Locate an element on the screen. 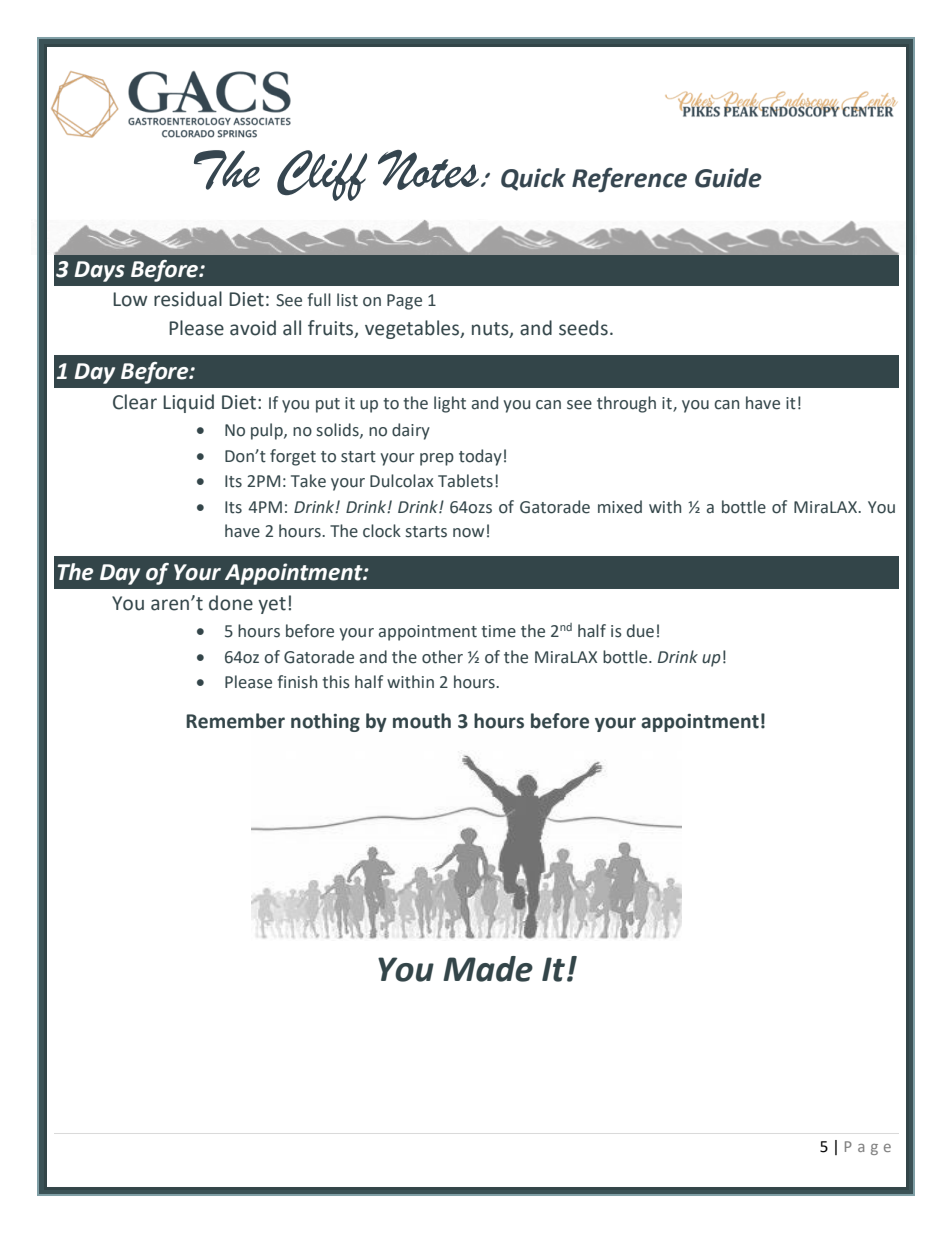  due is located at coordinates (640, 631).
